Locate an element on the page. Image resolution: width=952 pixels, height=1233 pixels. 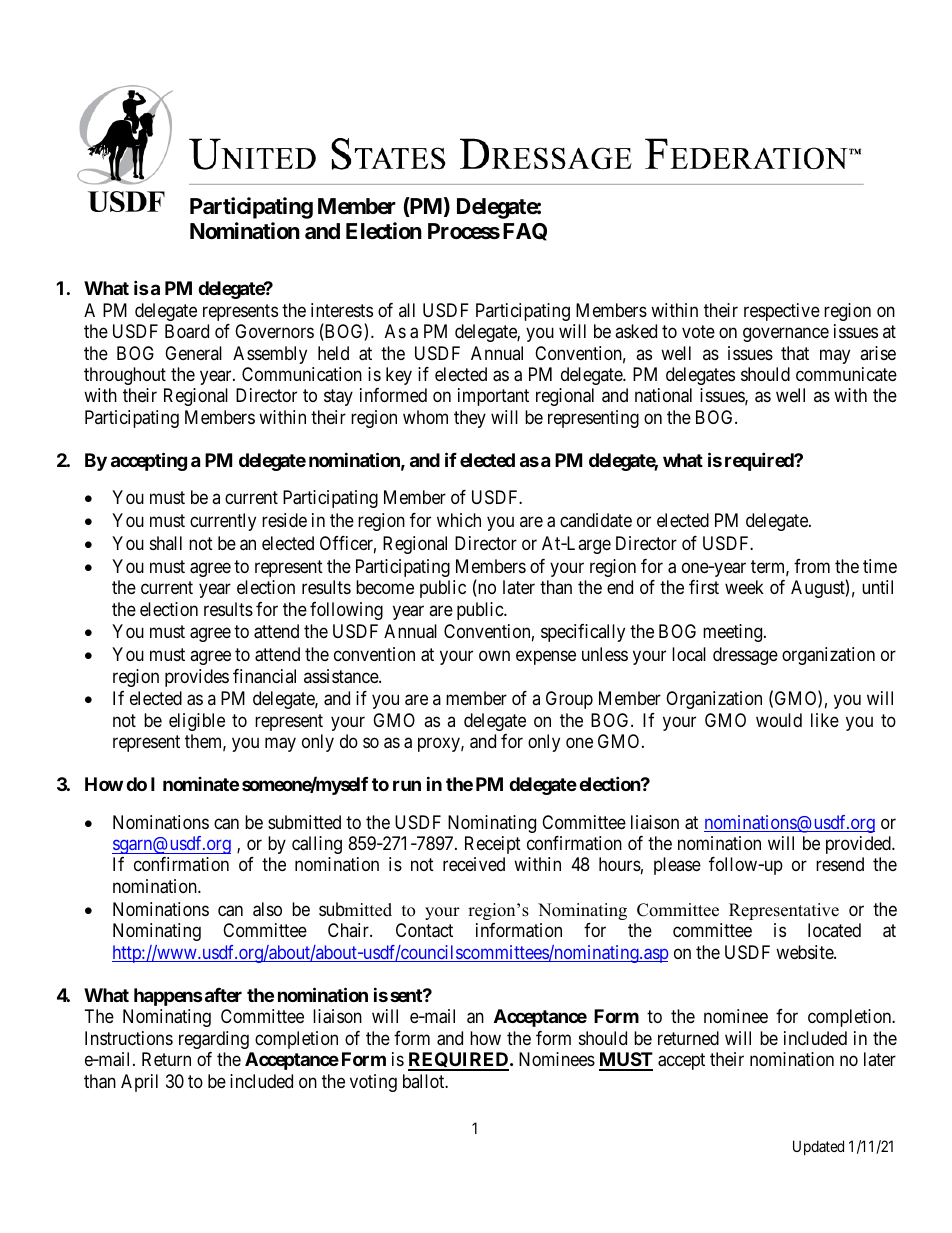
provides is located at coordinates (197, 678).
